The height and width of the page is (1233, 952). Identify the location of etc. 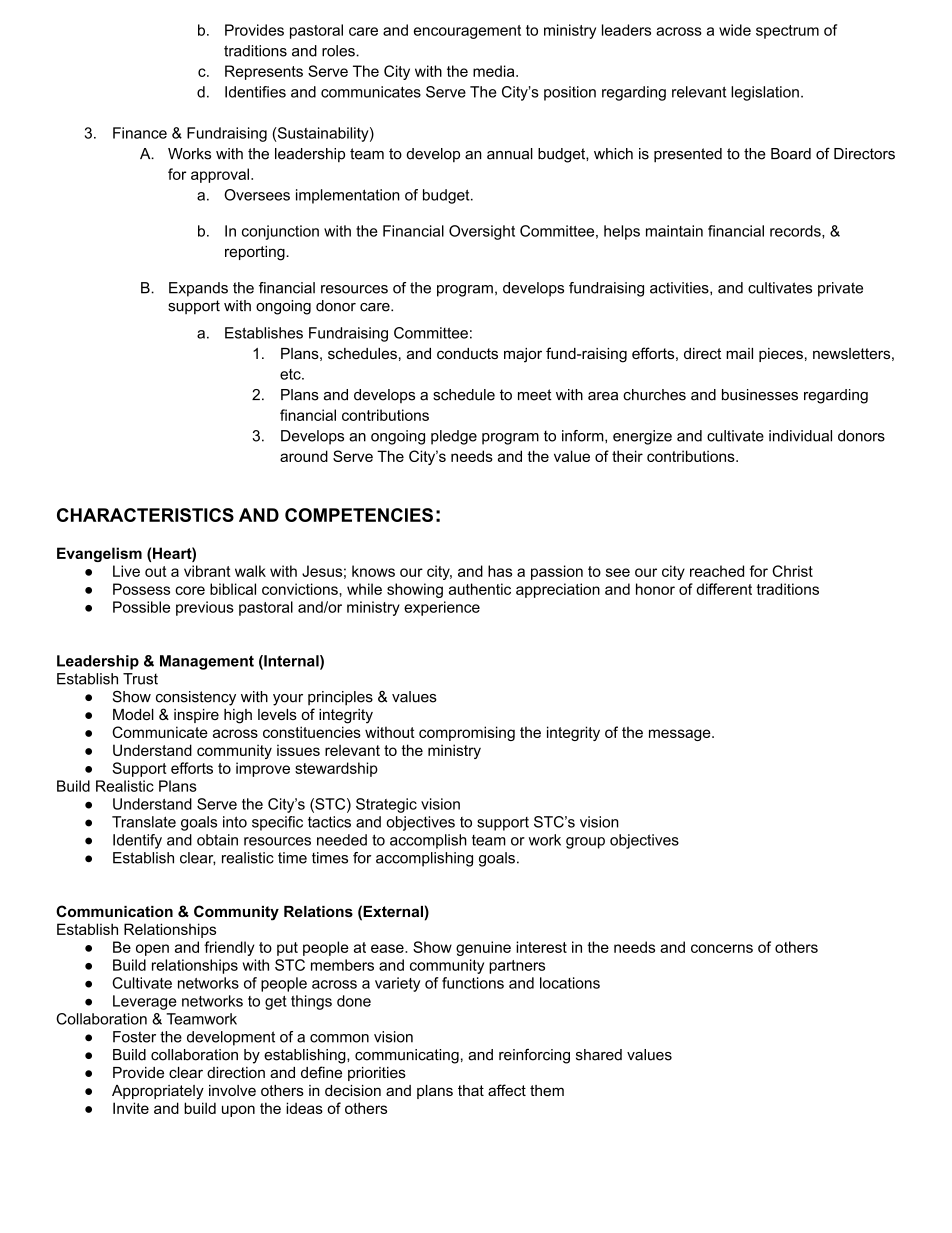
(291, 374).
